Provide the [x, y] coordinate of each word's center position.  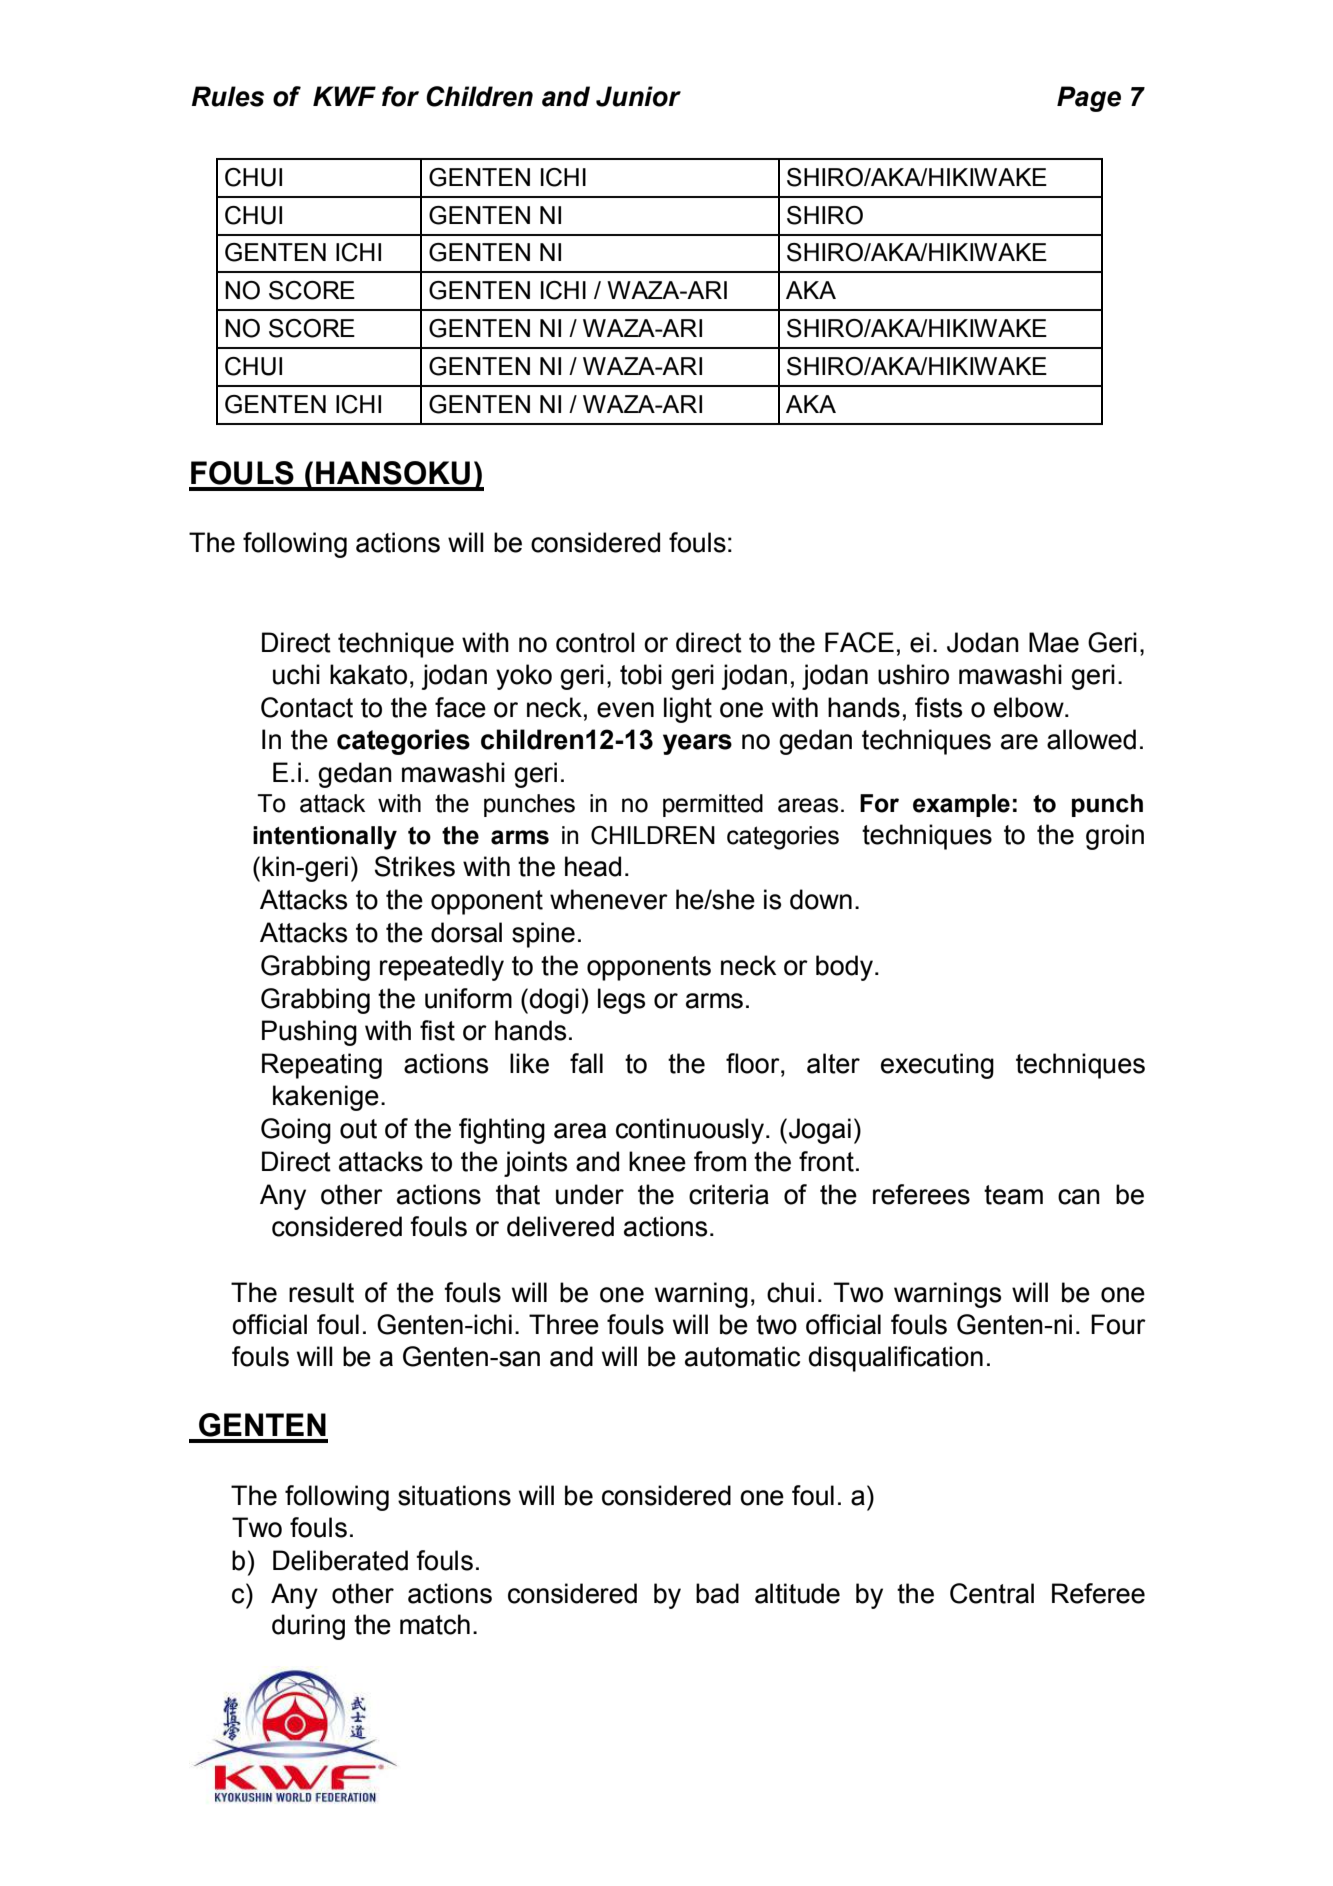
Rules [228, 96]
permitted [713, 805]
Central [992, 1593]
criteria [729, 1194]
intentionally [325, 838]
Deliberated [340, 1560]
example [961, 805]
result [321, 1292]
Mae [1054, 642]
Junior [638, 96]
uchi [296, 674]
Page [1089, 99]
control [595, 642]
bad [717, 1593]
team [1013, 1195]
